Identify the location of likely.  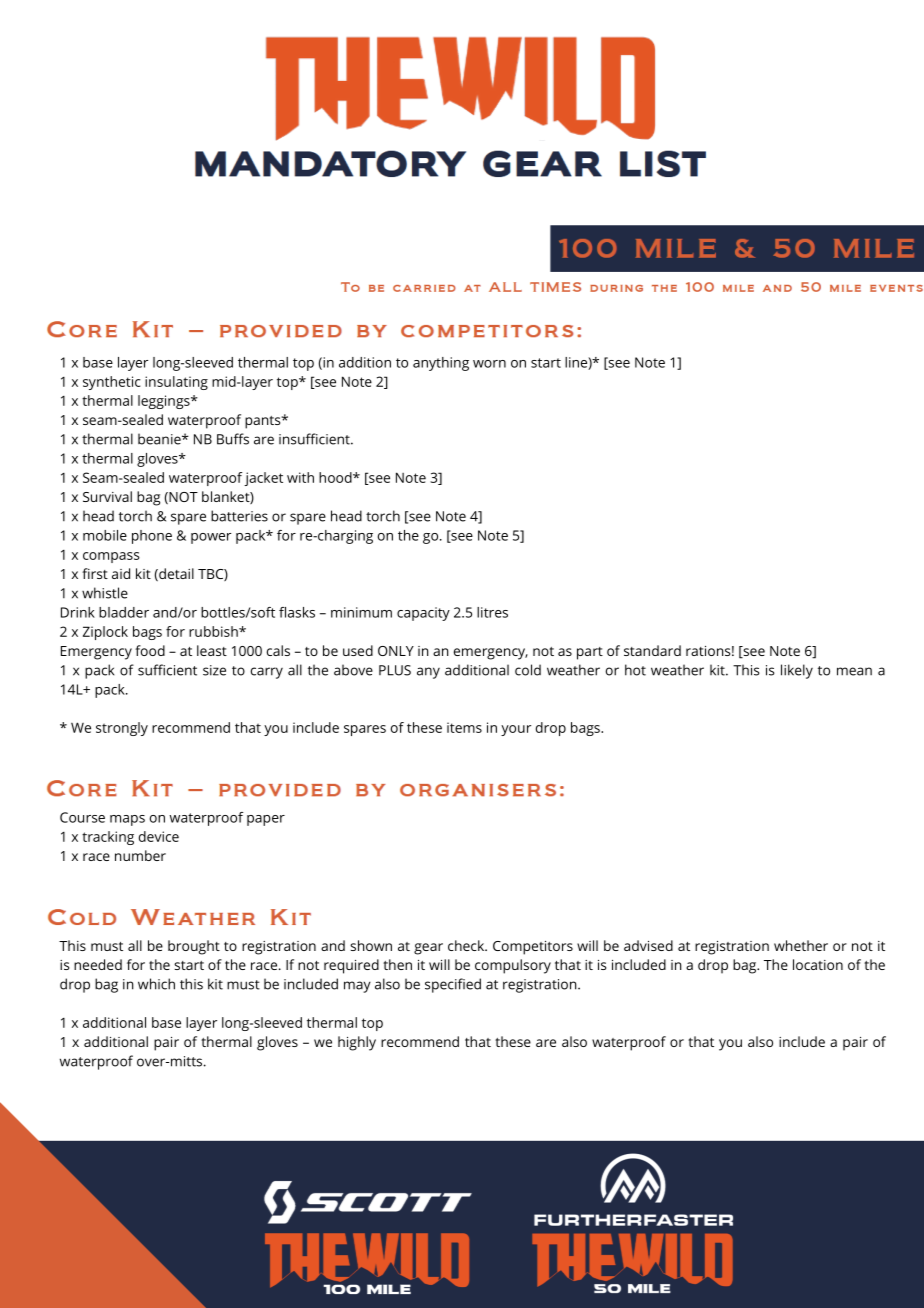
(797, 671).
